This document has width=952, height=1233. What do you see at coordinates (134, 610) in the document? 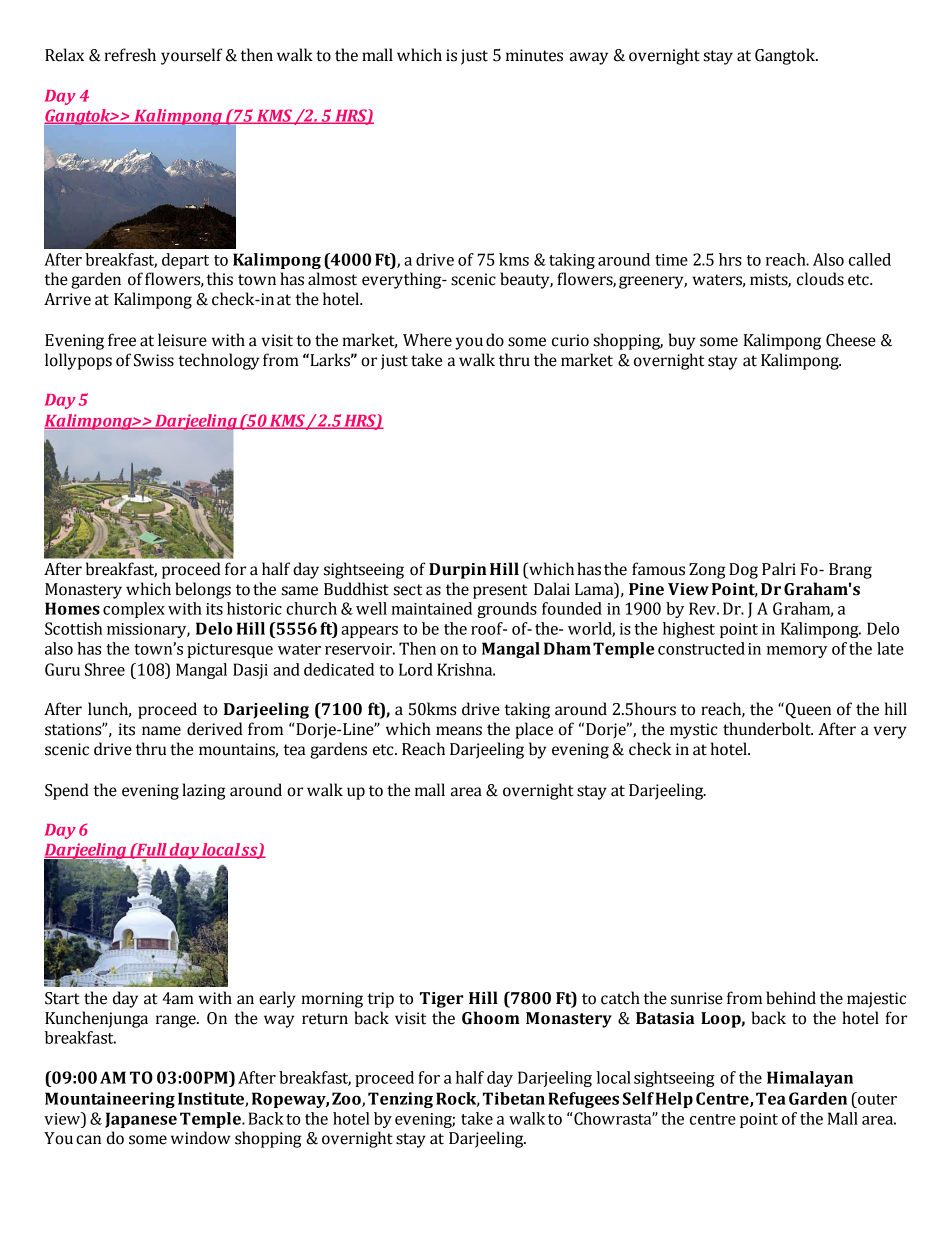
I see `complex` at bounding box center [134, 610].
